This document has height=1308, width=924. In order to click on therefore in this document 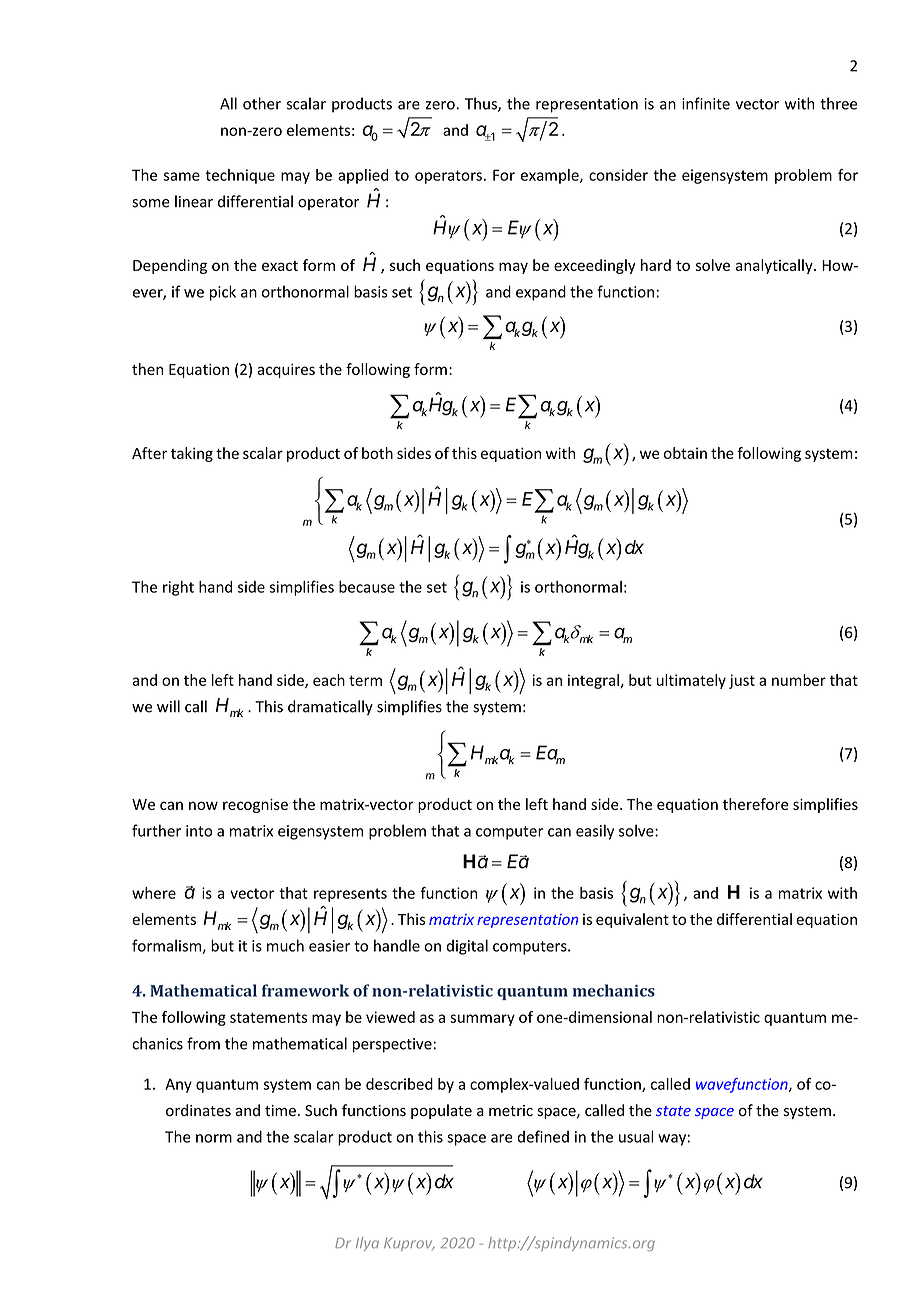, I will do `click(756, 804)`.
